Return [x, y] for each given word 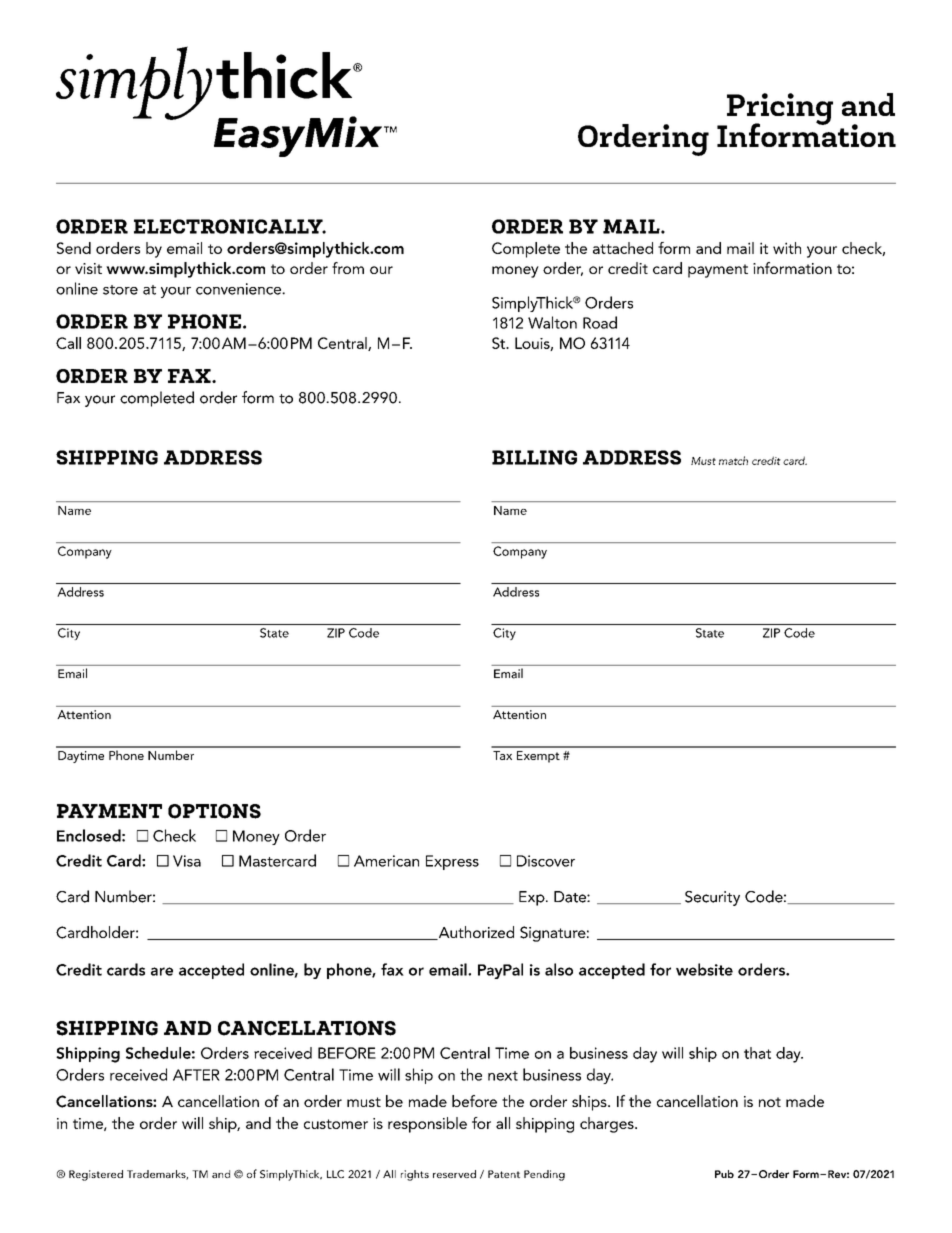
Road [600, 322]
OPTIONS [214, 811]
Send [74, 248]
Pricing [779, 110]
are [162, 971]
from [348, 268]
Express [452, 862]
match [733, 460]
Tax [502, 755]
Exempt [538, 757]
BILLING [534, 457]
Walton [552, 322]
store [120, 290]
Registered [96, 1175]
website [704, 969]
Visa [187, 861]
